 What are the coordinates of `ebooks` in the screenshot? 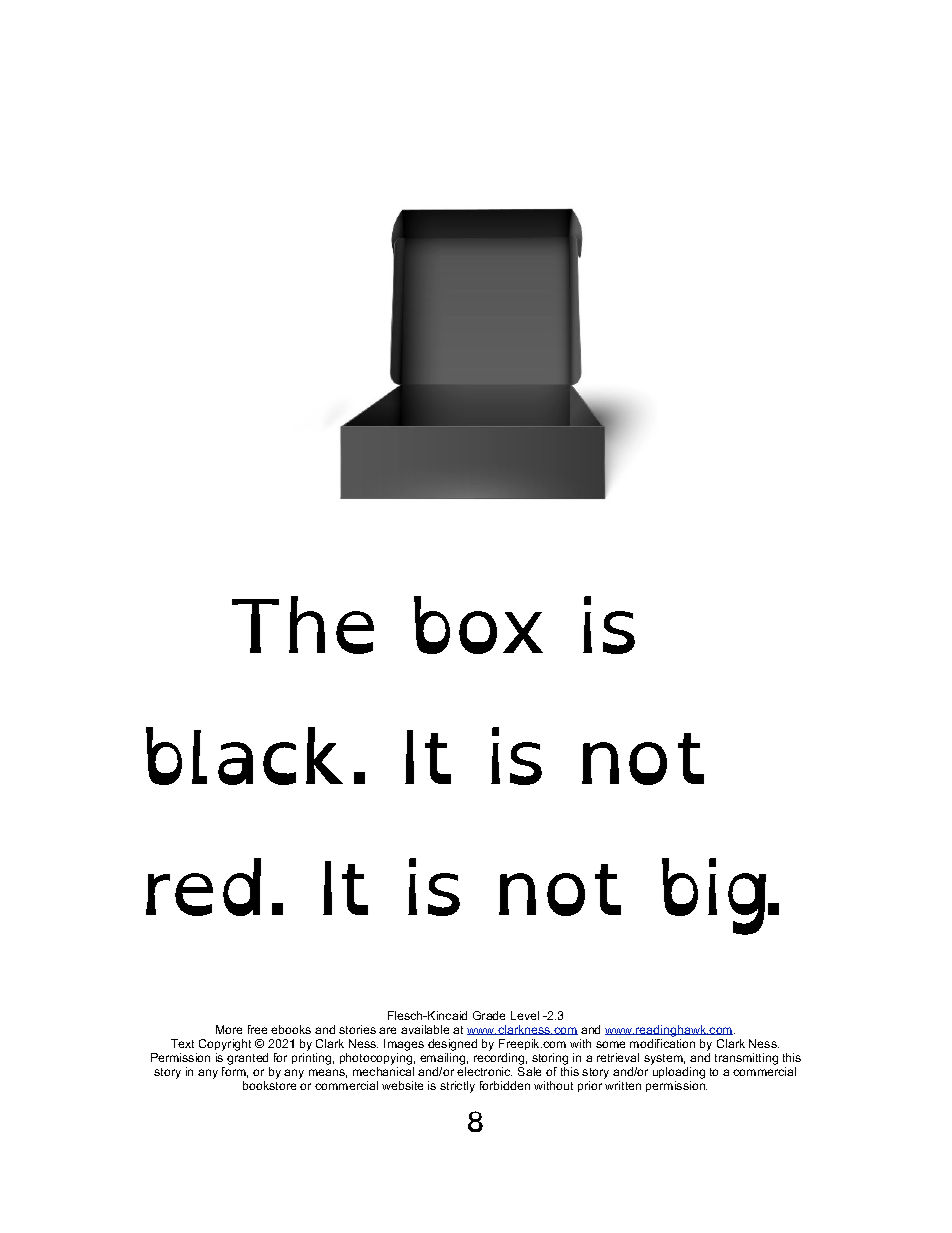 It's located at (291, 1029).
